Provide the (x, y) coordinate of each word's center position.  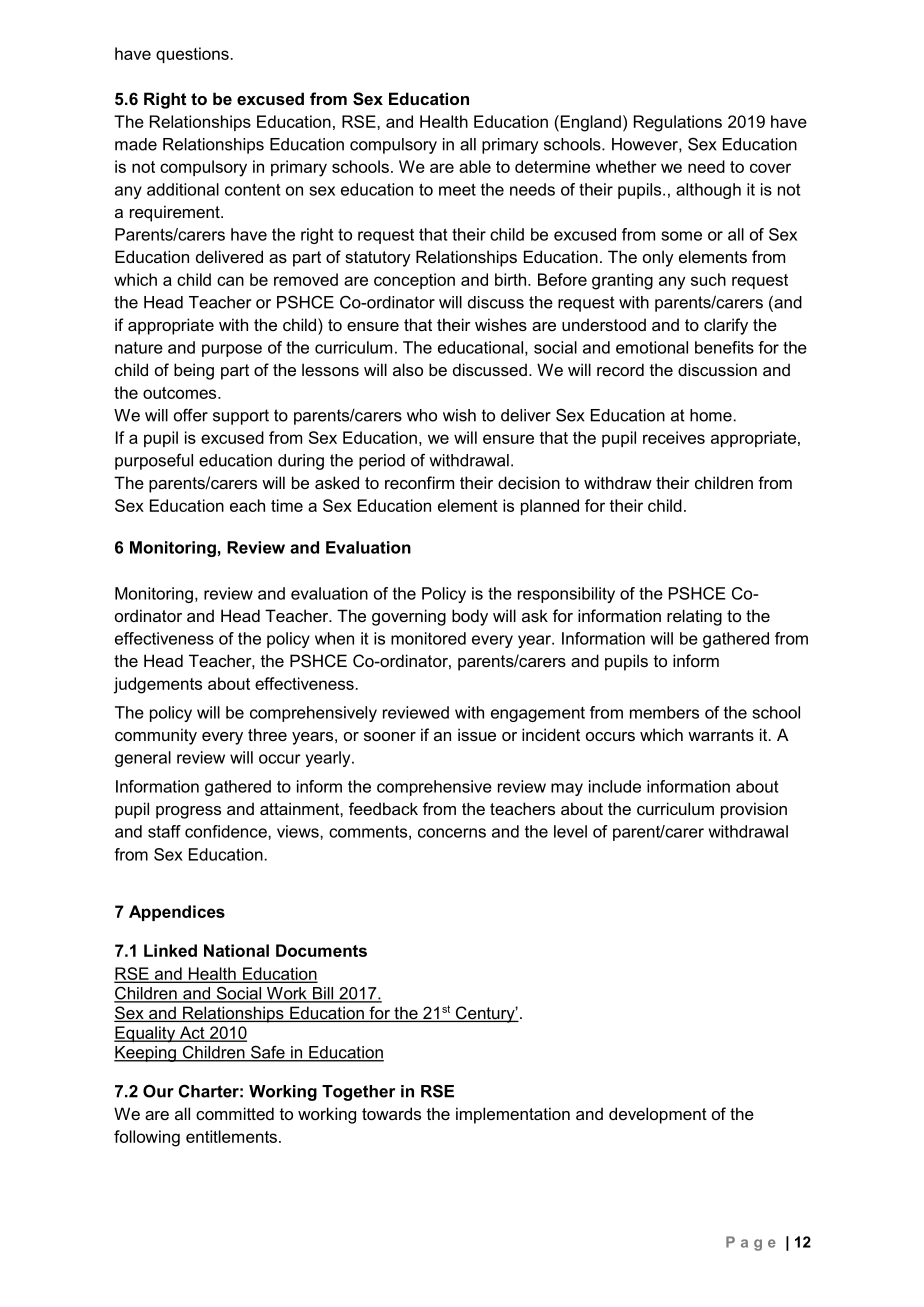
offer (191, 415)
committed (235, 1113)
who (422, 415)
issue (477, 734)
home (711, 415)
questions (192, 55)
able (475, 166)
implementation (513, 1115)
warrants (721, 735)
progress (188, 812)
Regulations (678, 123)
